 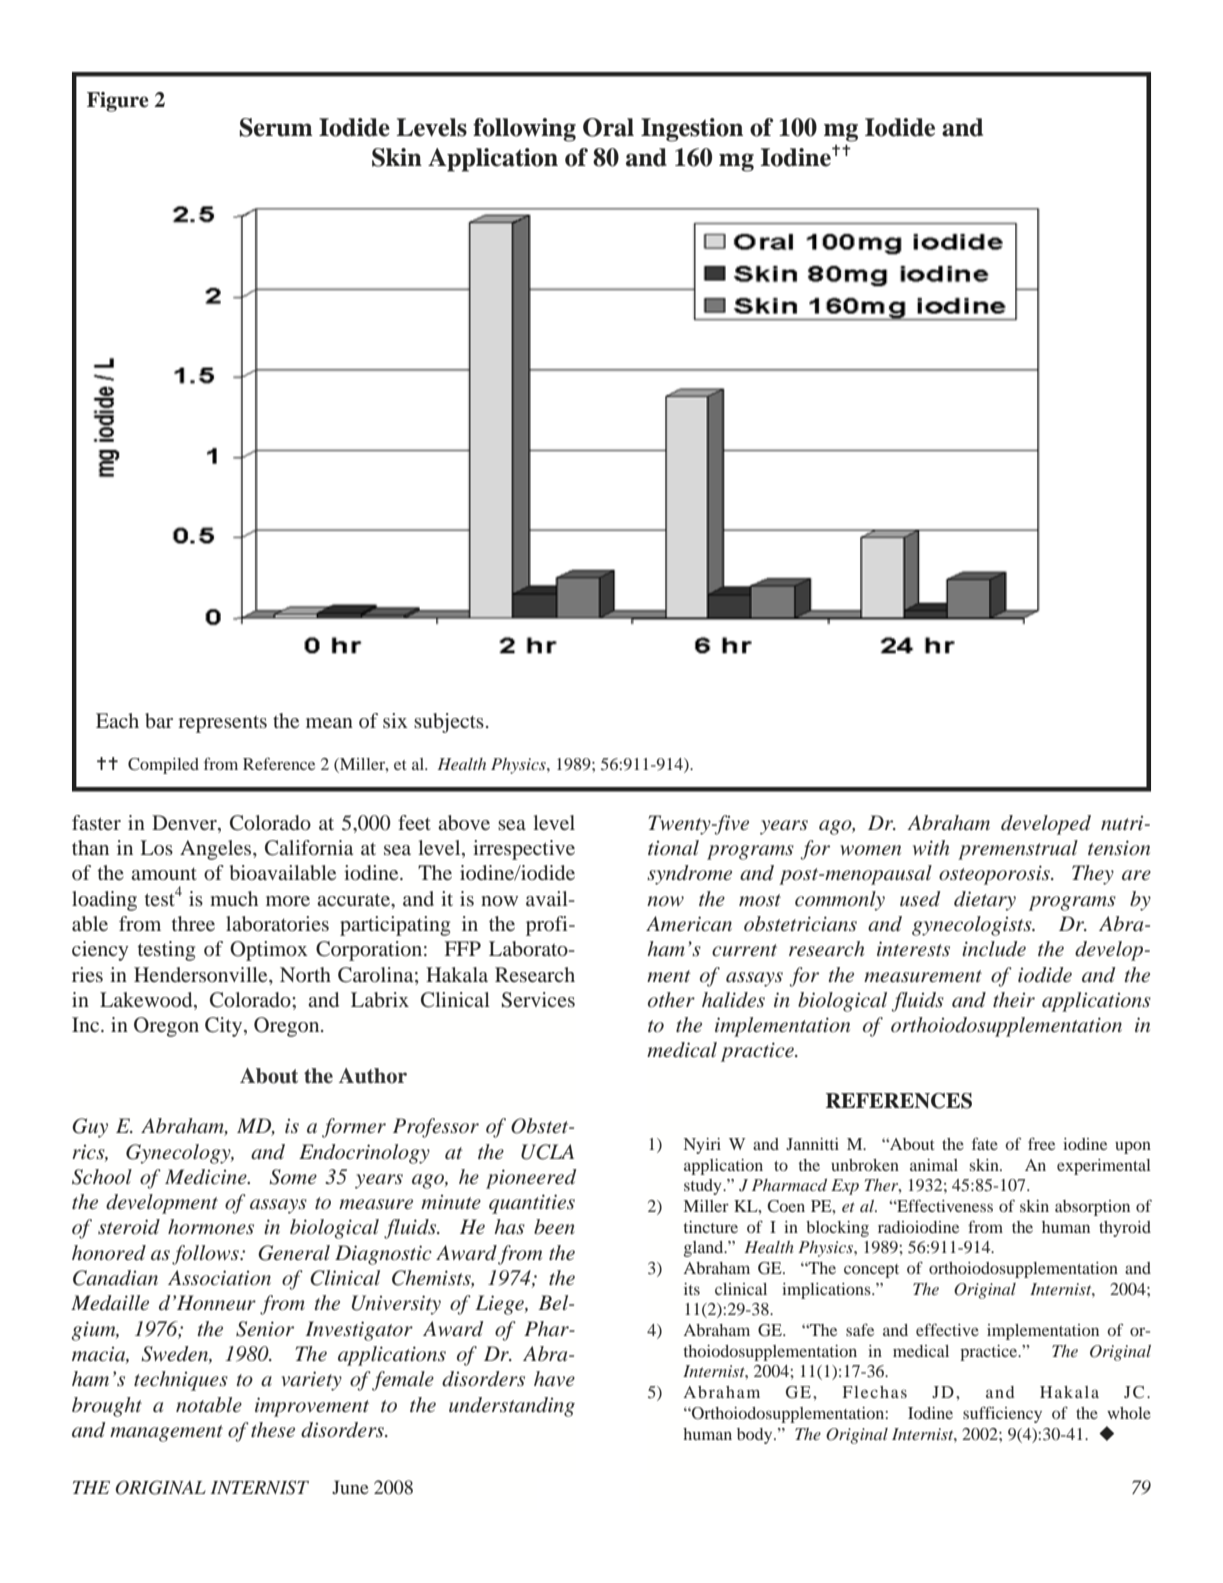 I want to click on represents, so click(x=222, y=724).
